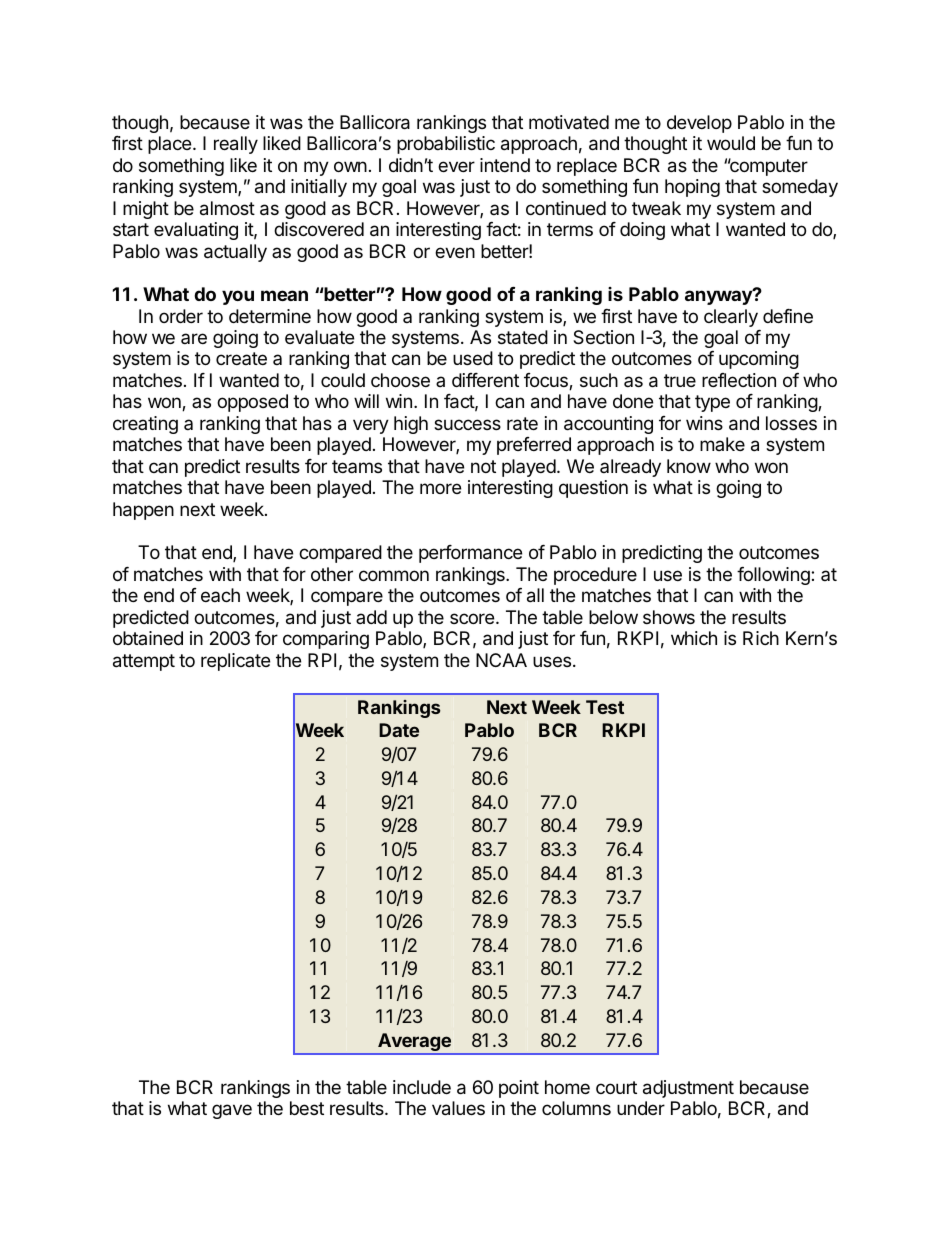 The height and width of the screenshot is (1233, 952). What do you see at coordinates (458, 1108) in the screenshot?
I see `values` at bounding box center [458, 1108].
